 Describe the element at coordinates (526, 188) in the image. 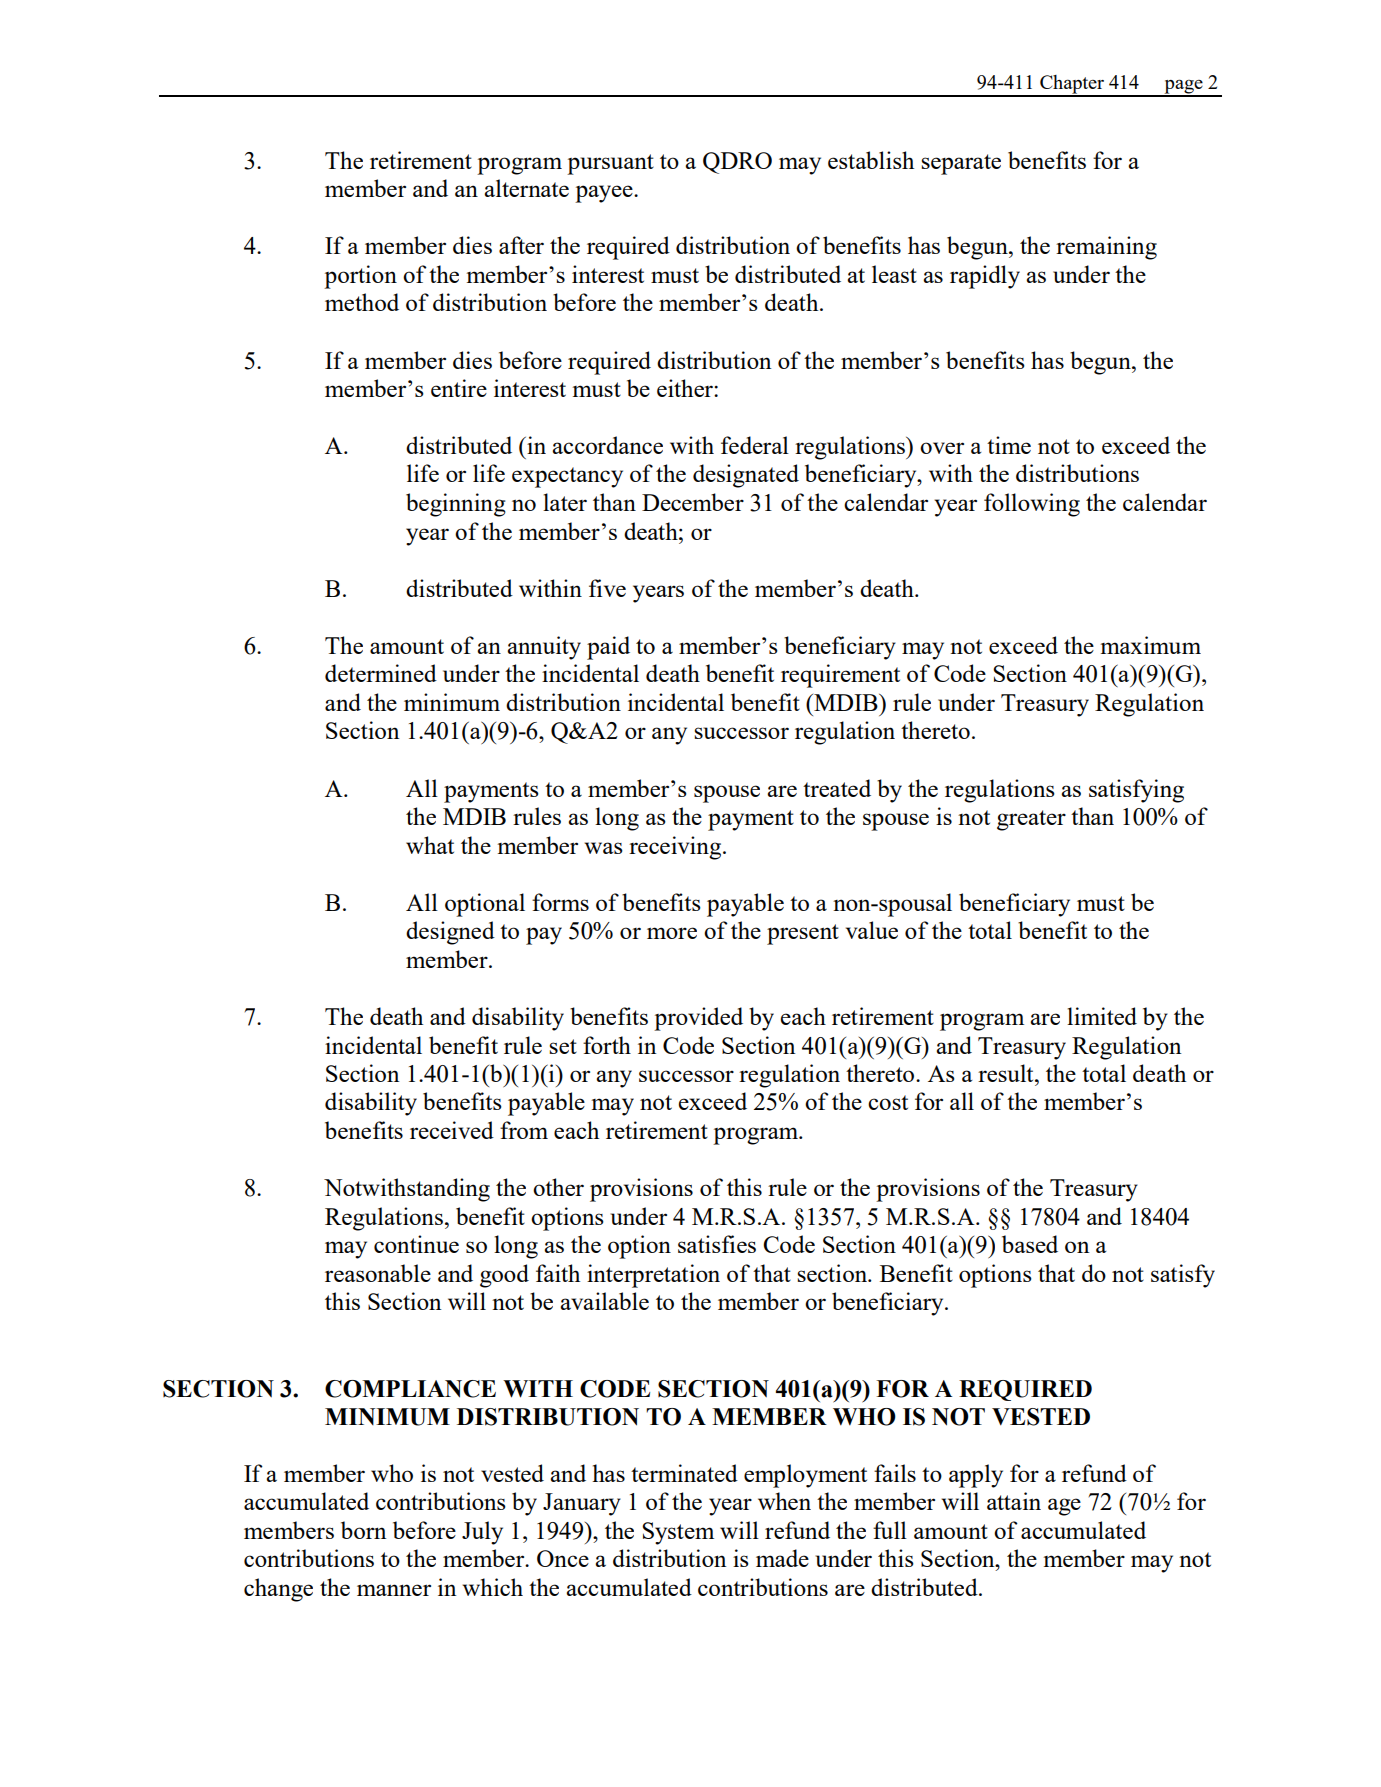

I see `alternate` at that location.
